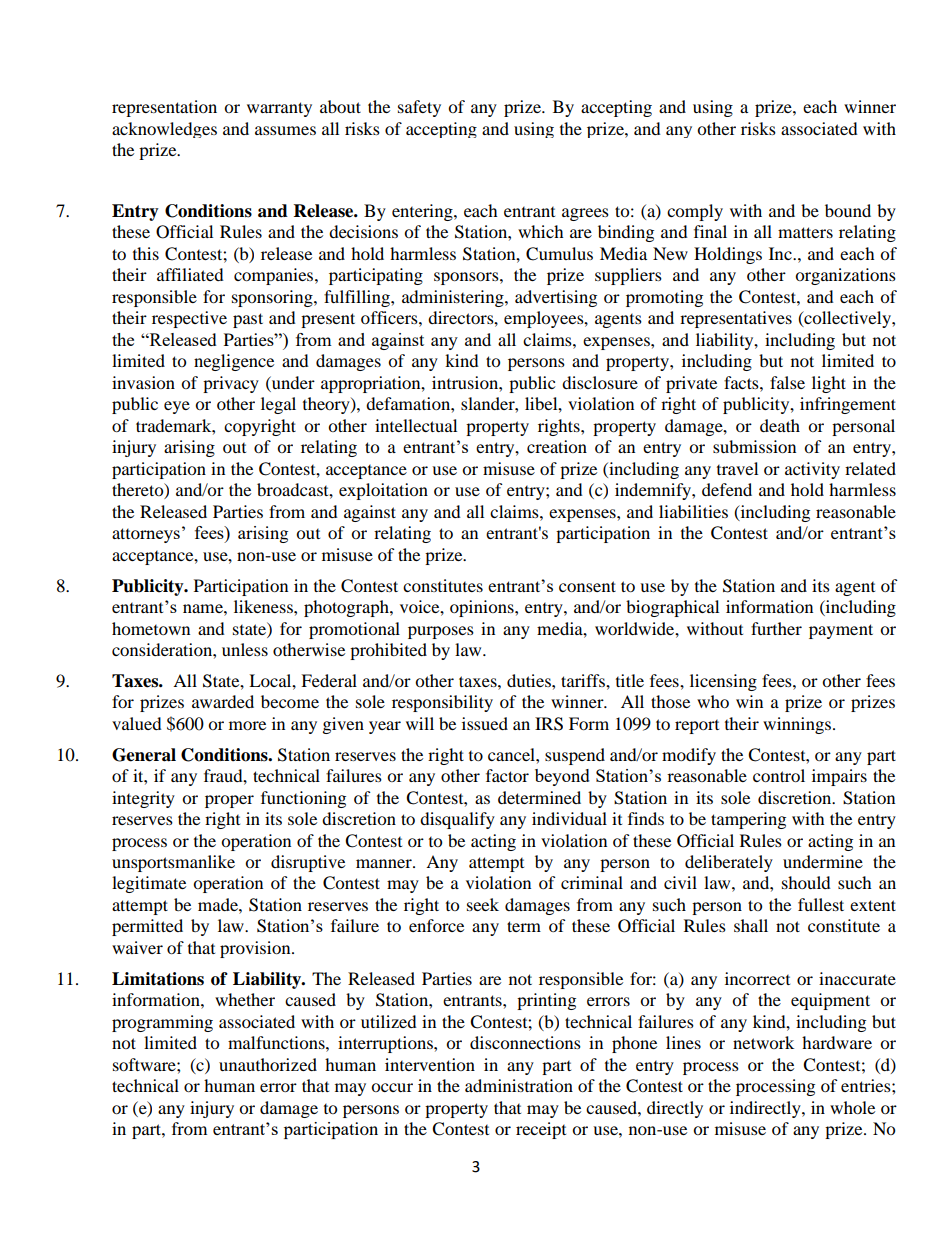 The width and height of the screenshot is (952, 1233). Describe the element at coordinates (483, 608) in the screenshot. I see `opinions` at that location.
